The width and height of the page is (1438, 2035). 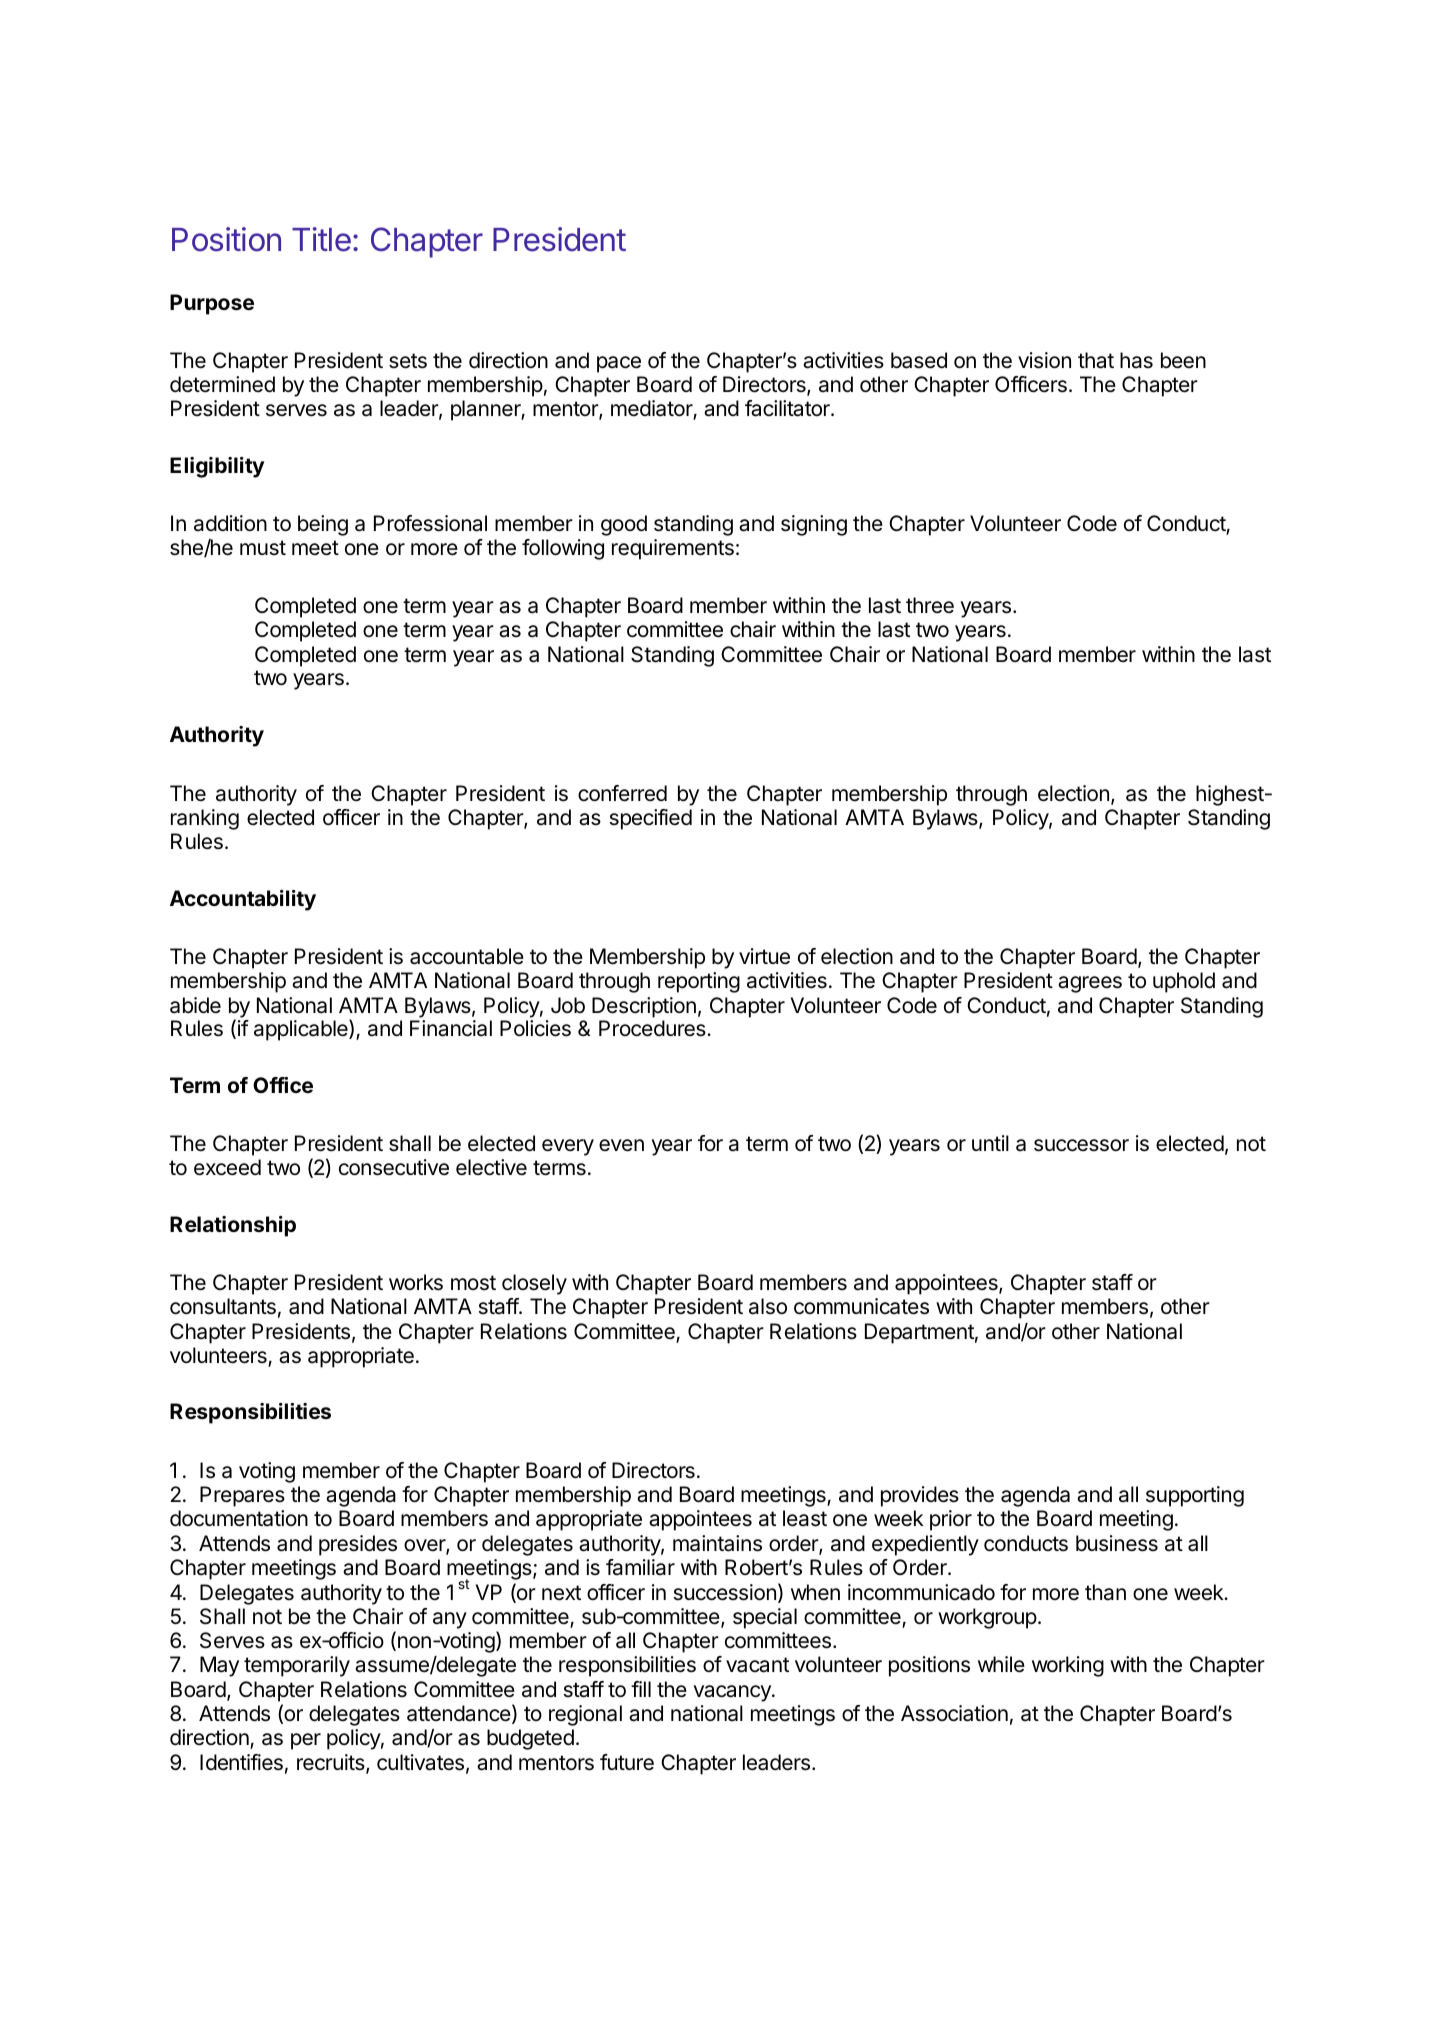 What do you see at coordinates (321, 239) in the page?
I see `Title` at bounding box center [321, 239].
